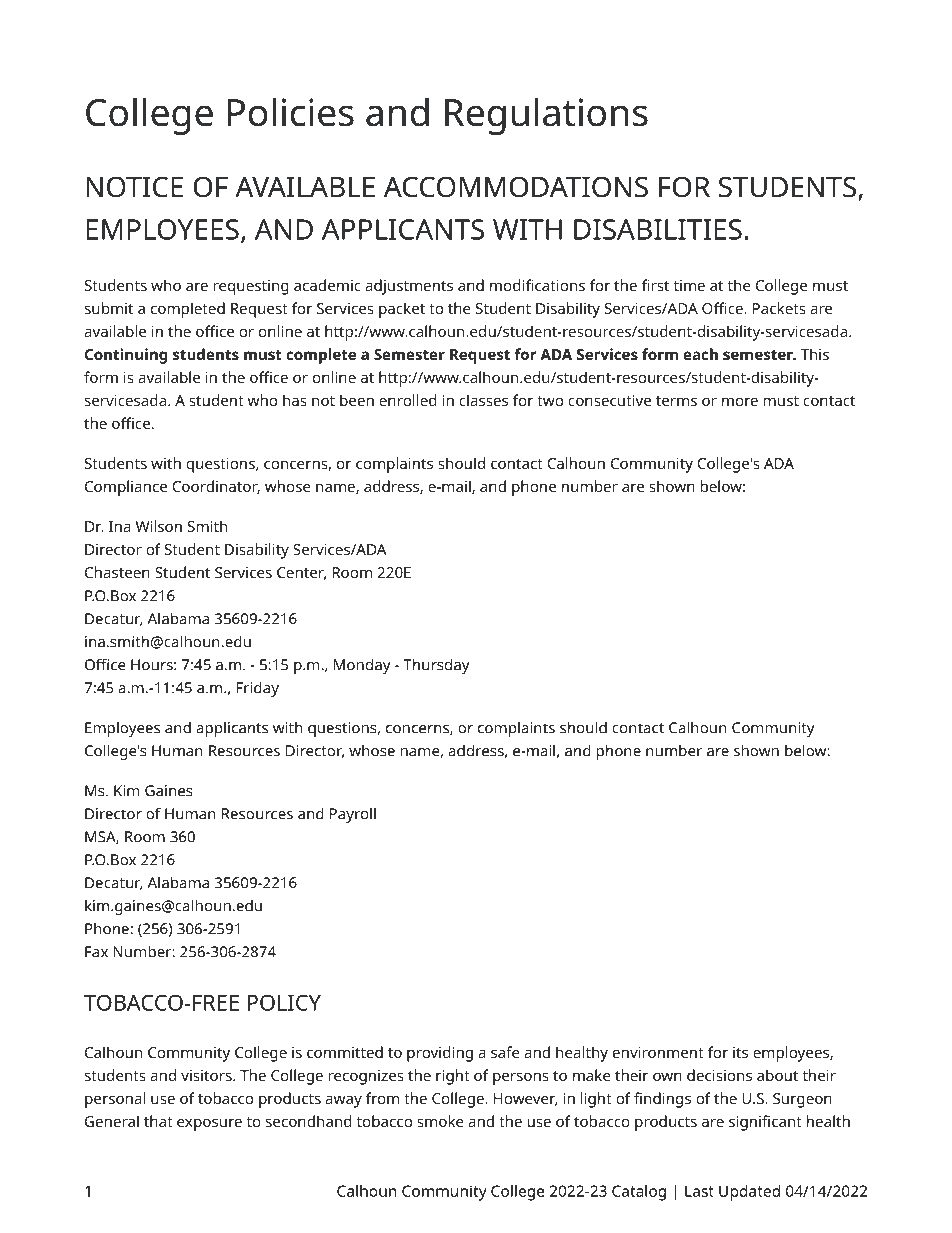 The image size is (952, 1233). Describe the element at coordinates (209, 1124) in the screenshot. I see `exposure` at that location.
